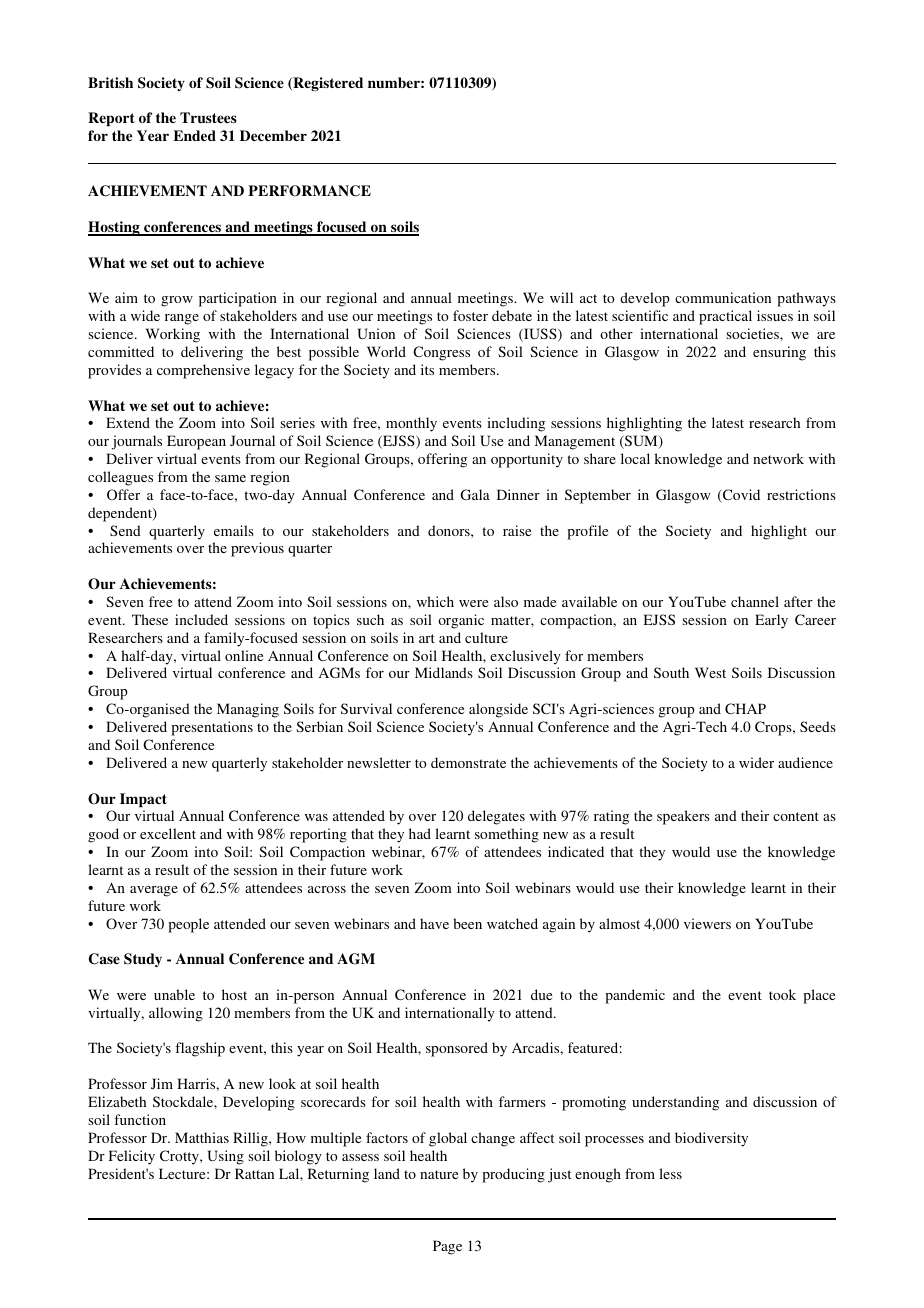  Describe the element at coordinates (188, 925) in the screenshot. I see `people` at that location.
